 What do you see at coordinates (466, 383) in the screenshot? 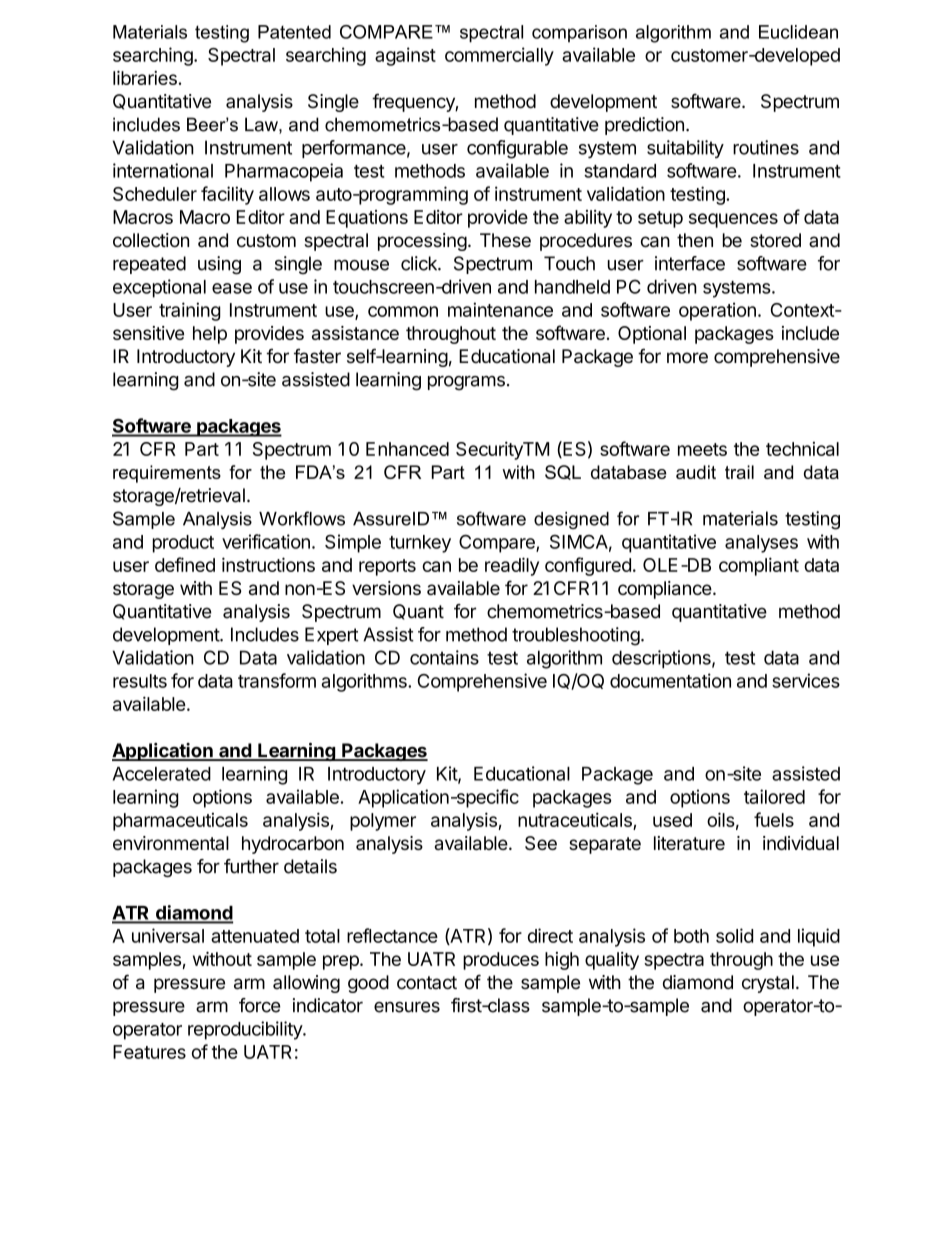
I see `programs` at bounding box center [466, 383].
